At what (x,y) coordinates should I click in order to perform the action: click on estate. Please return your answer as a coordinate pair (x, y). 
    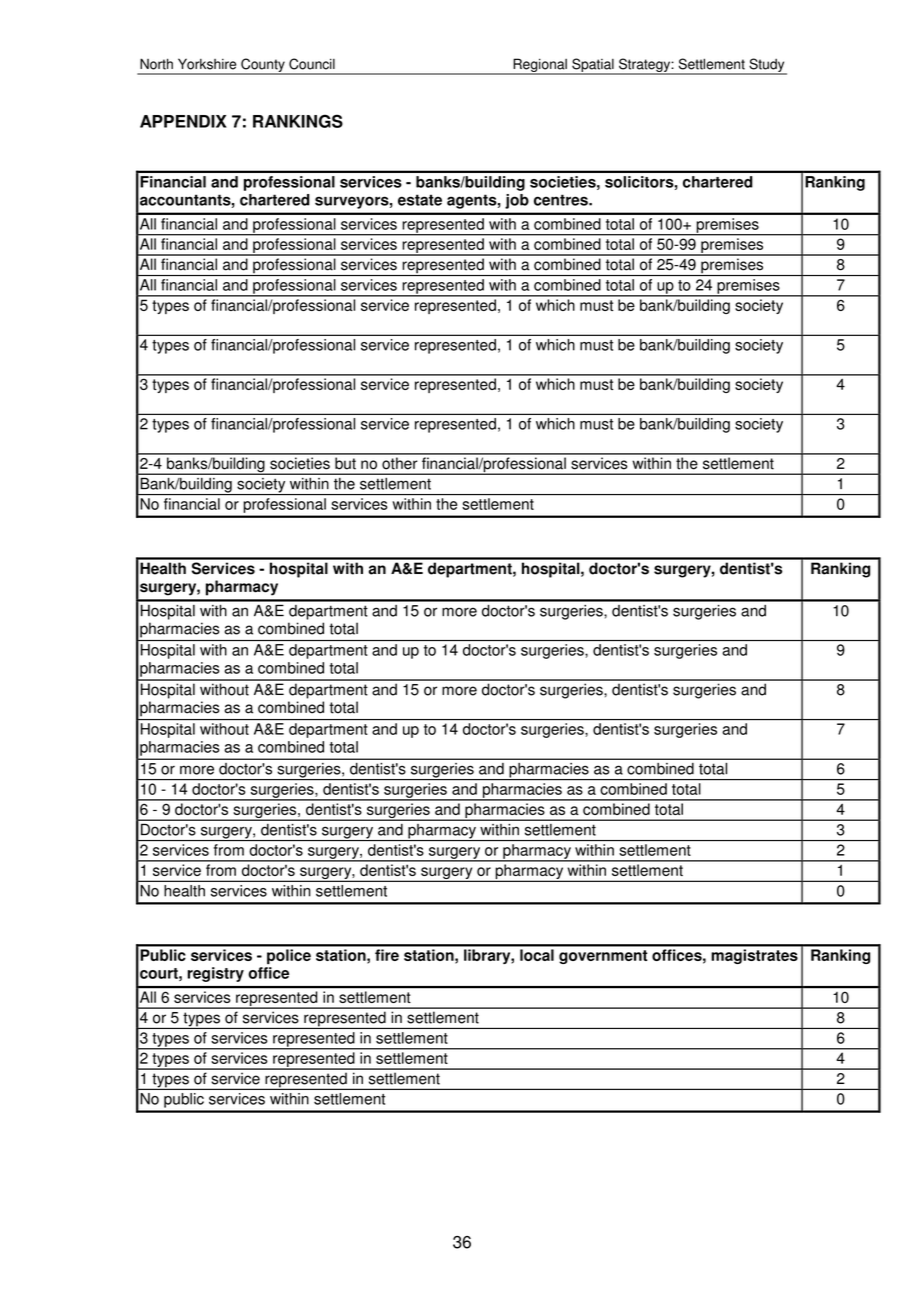
    Looking at the image, I should click on (420, 200).
